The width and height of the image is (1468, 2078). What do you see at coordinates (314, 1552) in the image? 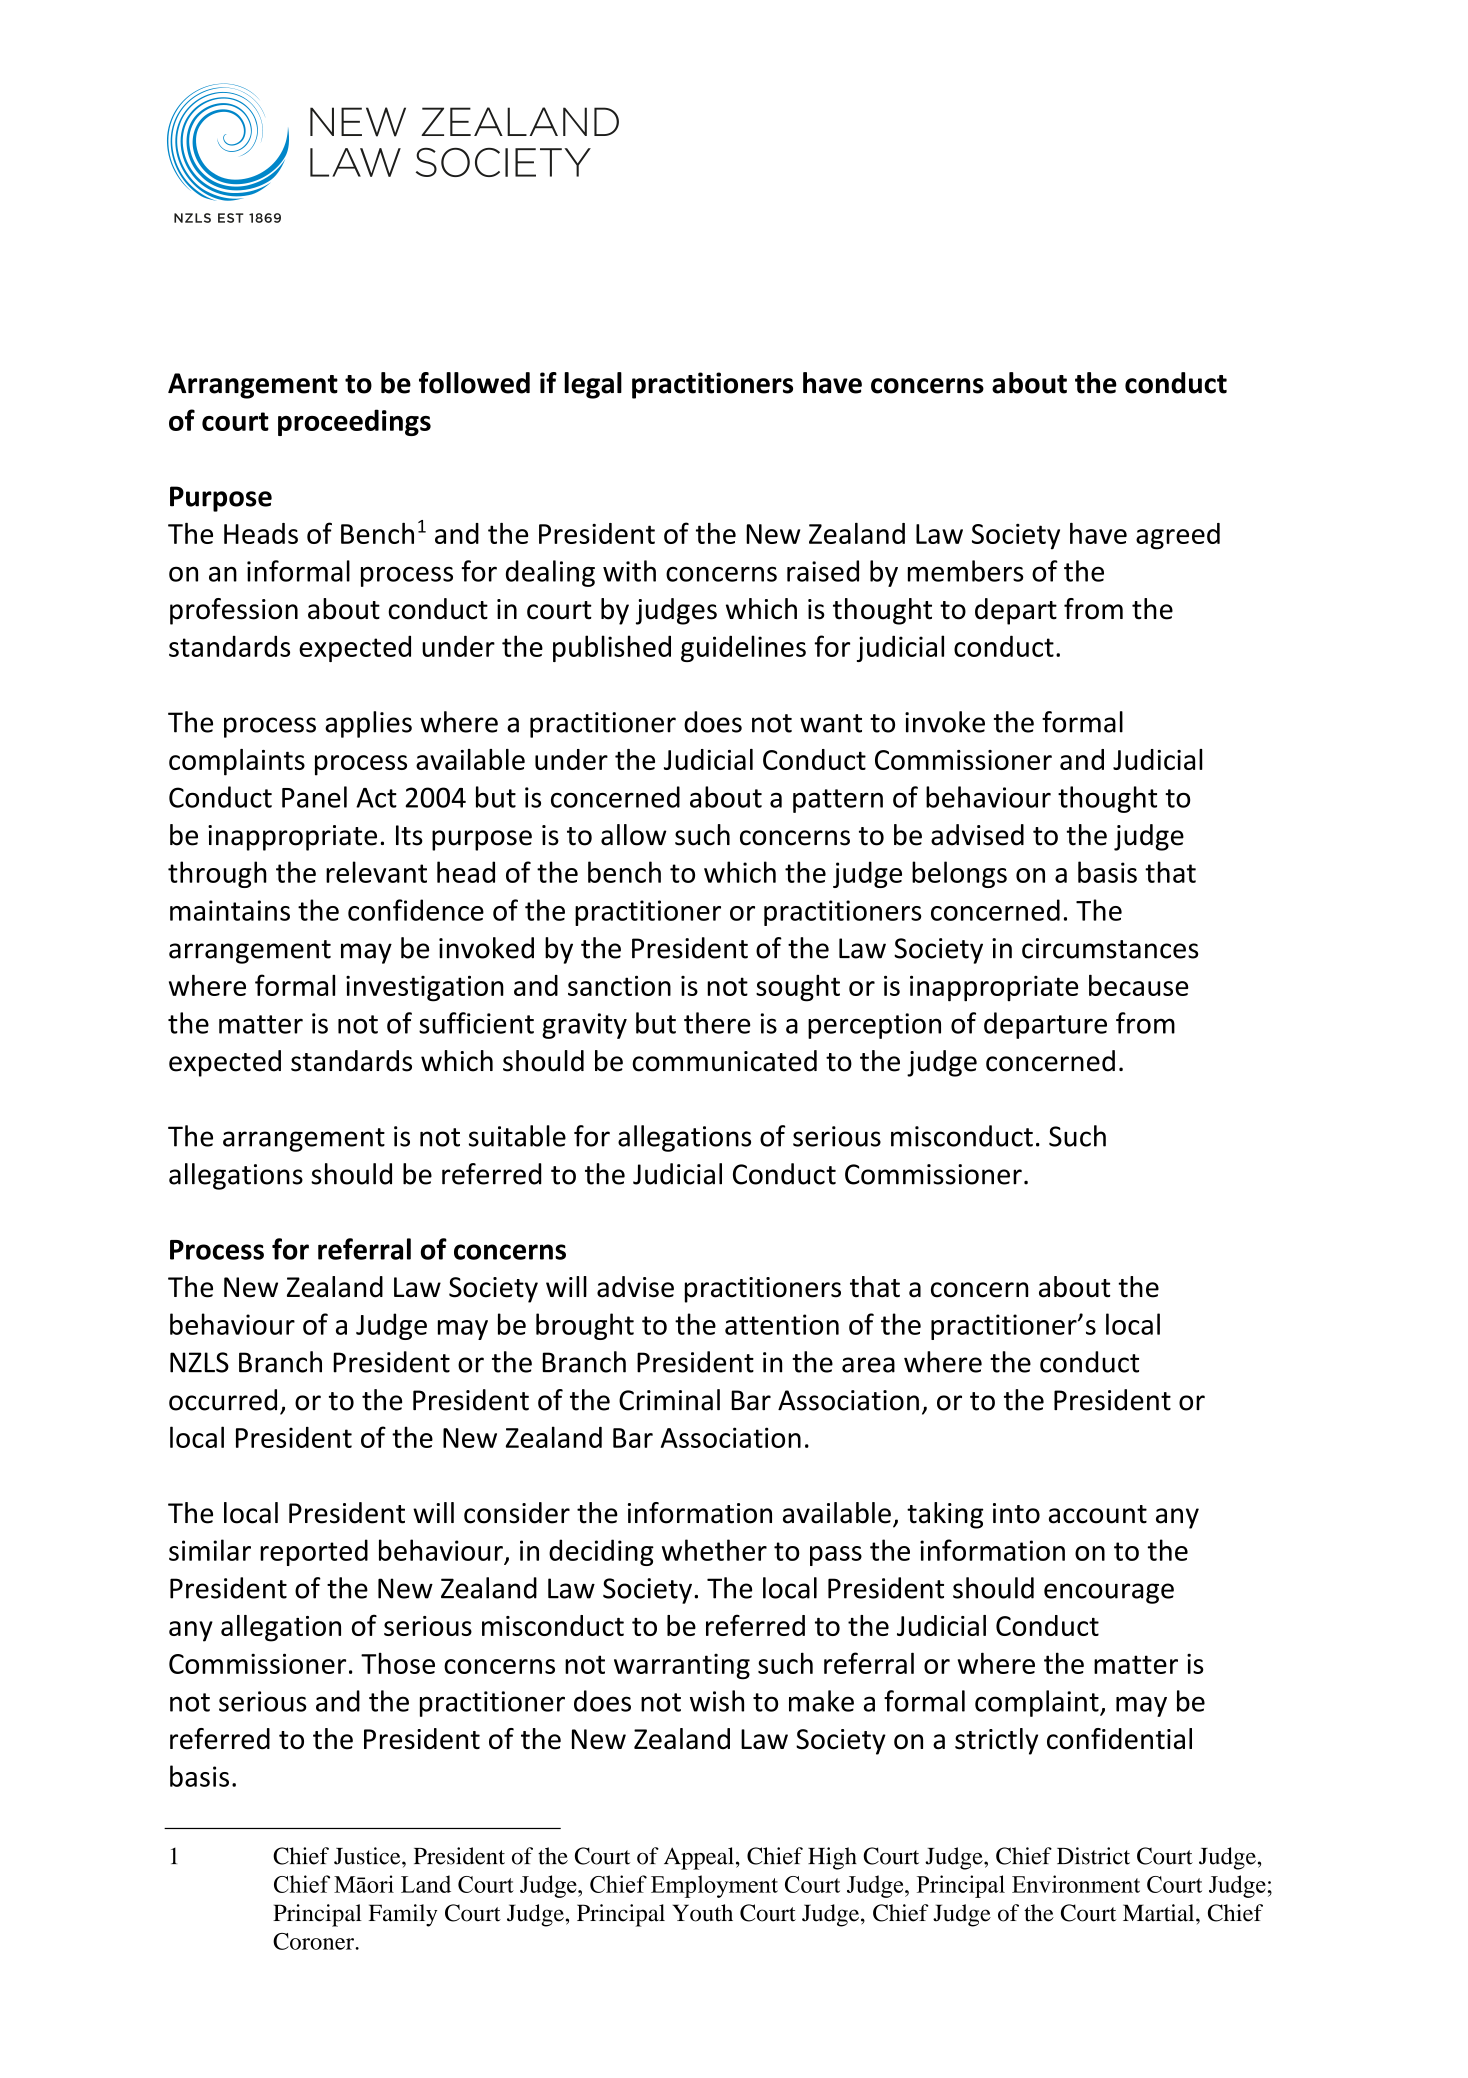
I see `reported` at bounding box center [314, 1552].
